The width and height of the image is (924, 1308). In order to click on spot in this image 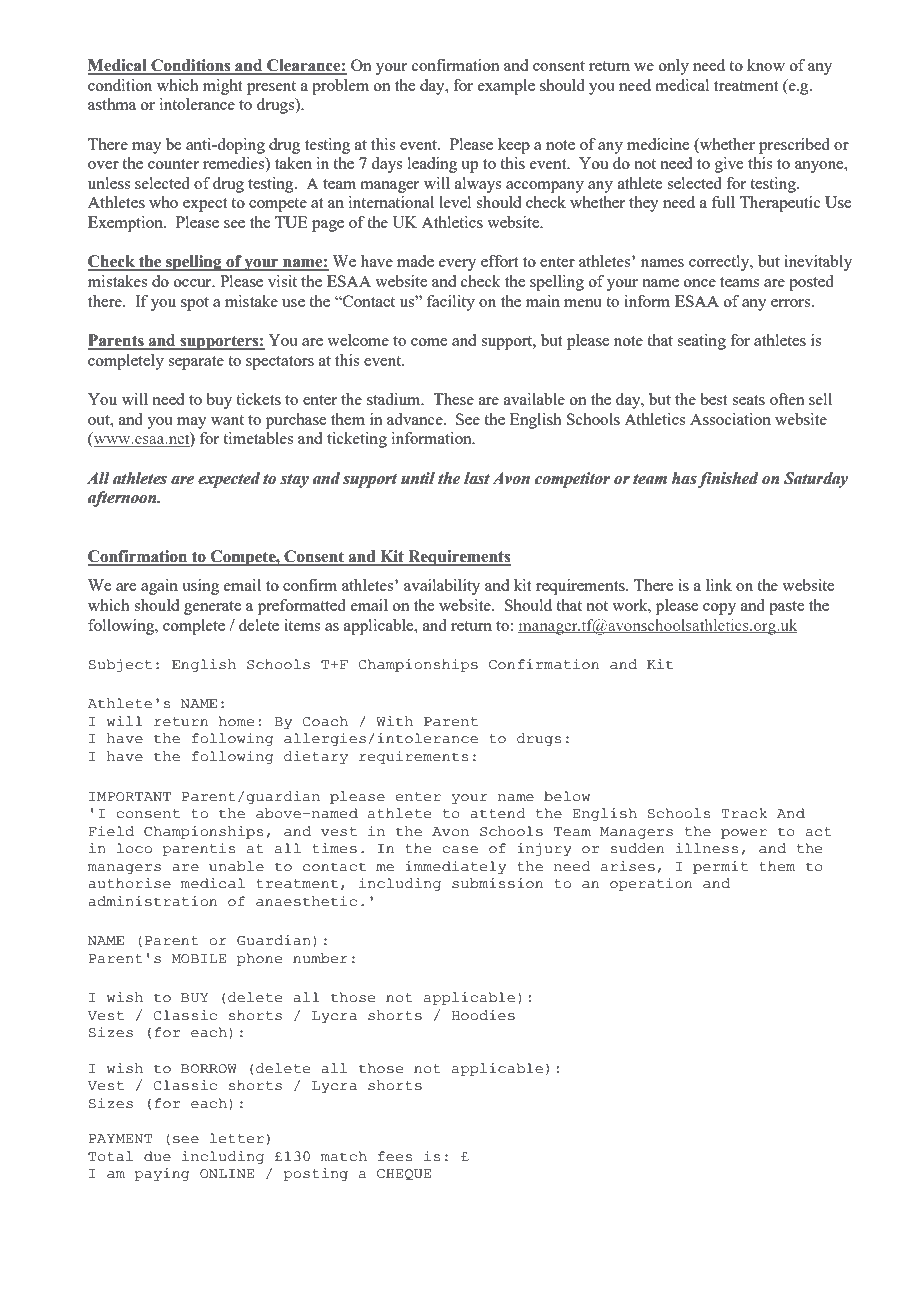, I will do `click(195, 304)`.
